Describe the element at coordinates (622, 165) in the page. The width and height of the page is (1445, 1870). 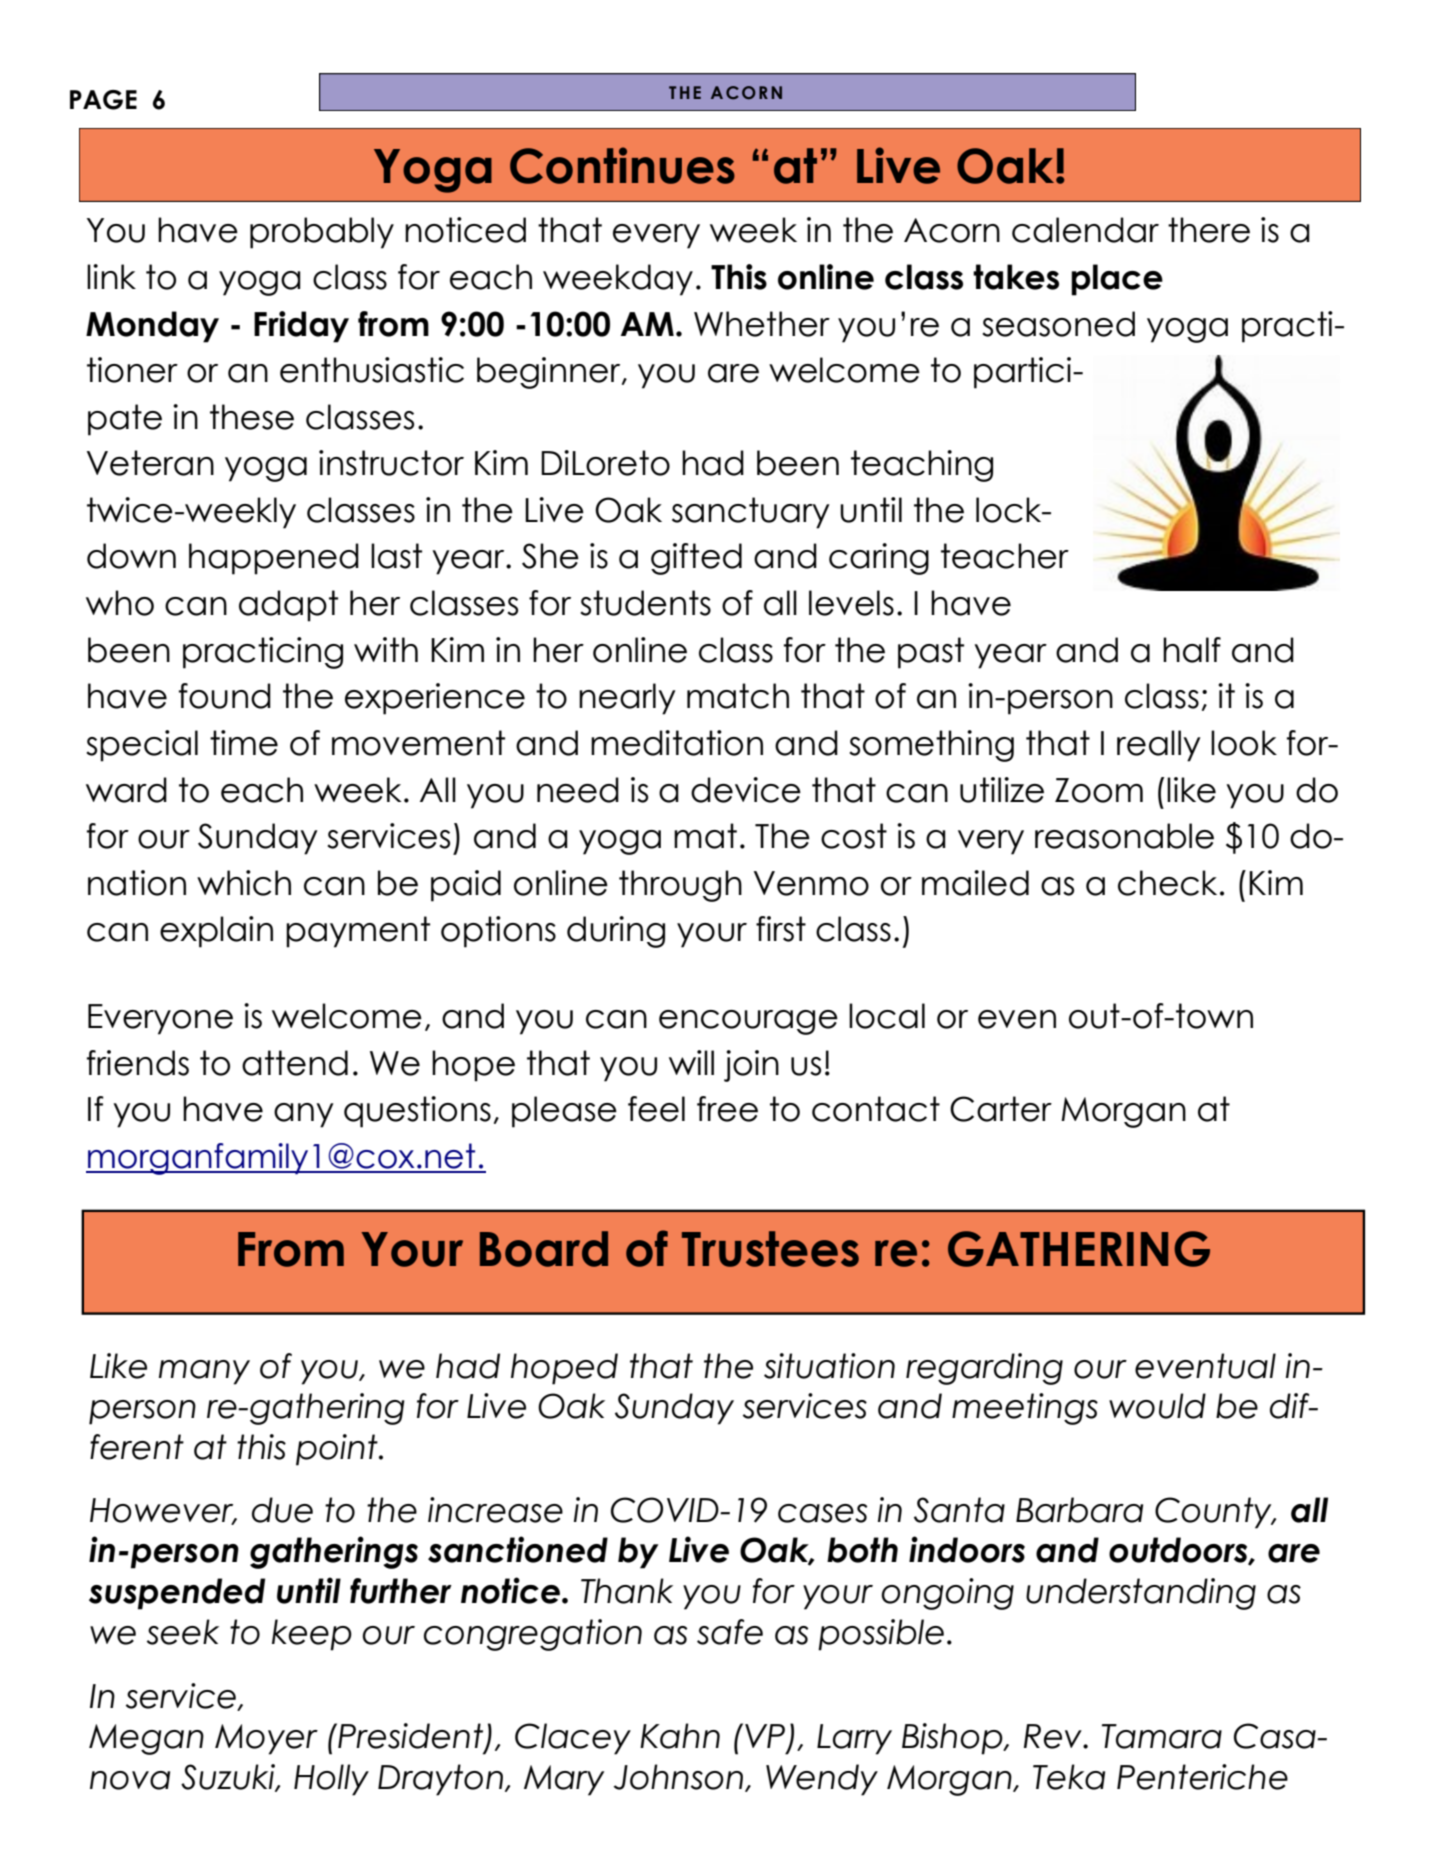
I see `Continues` at that location.
